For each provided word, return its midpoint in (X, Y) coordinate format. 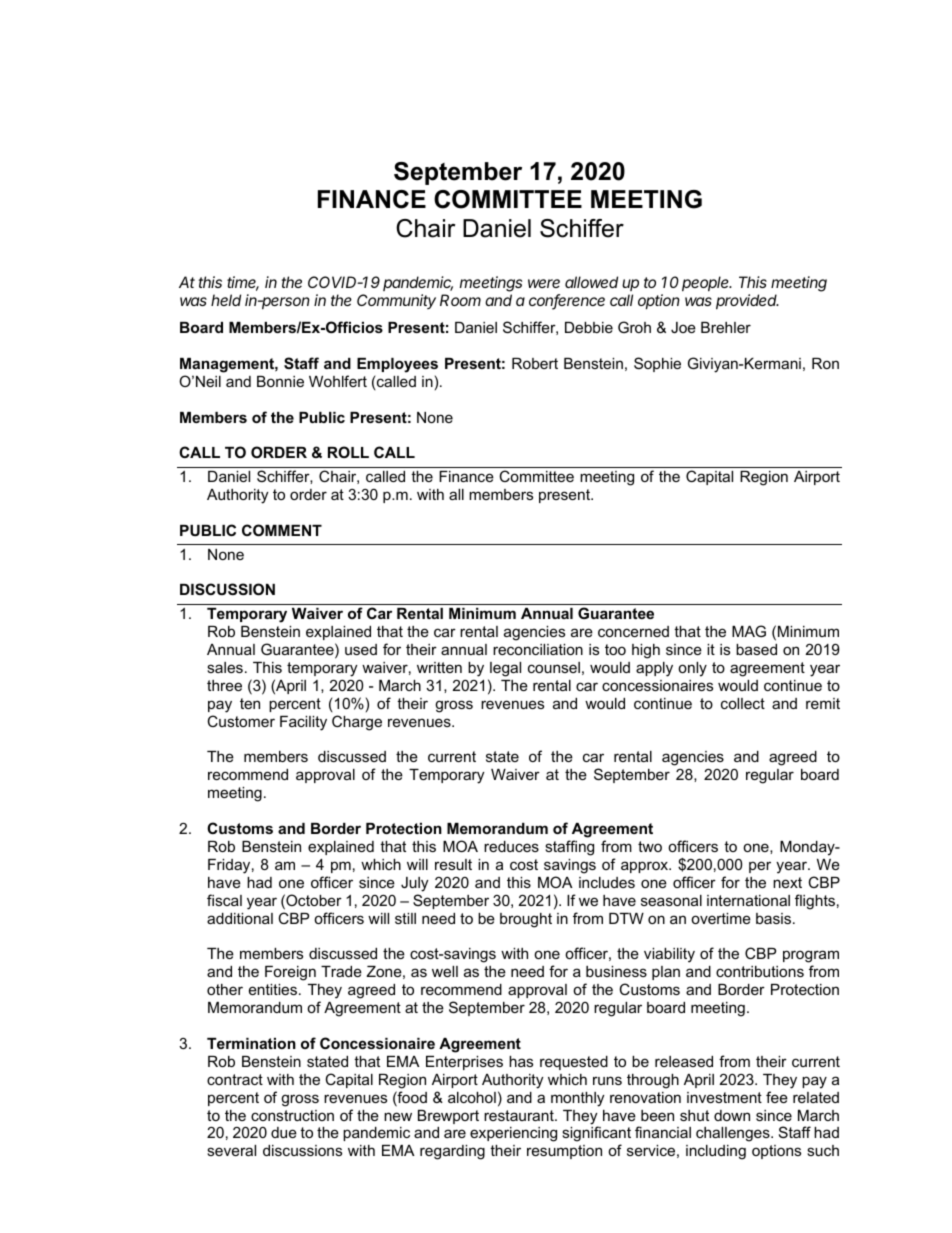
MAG (749, 631)
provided (747, 301)
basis (773, 918)
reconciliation (538, 649)
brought (526, 920)
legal (505, 669)
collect (743, 703)
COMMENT (282, 530)
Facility (303, 723)
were (544, 283)
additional (240, 918)
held (226, 300)
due (284, 1132)
